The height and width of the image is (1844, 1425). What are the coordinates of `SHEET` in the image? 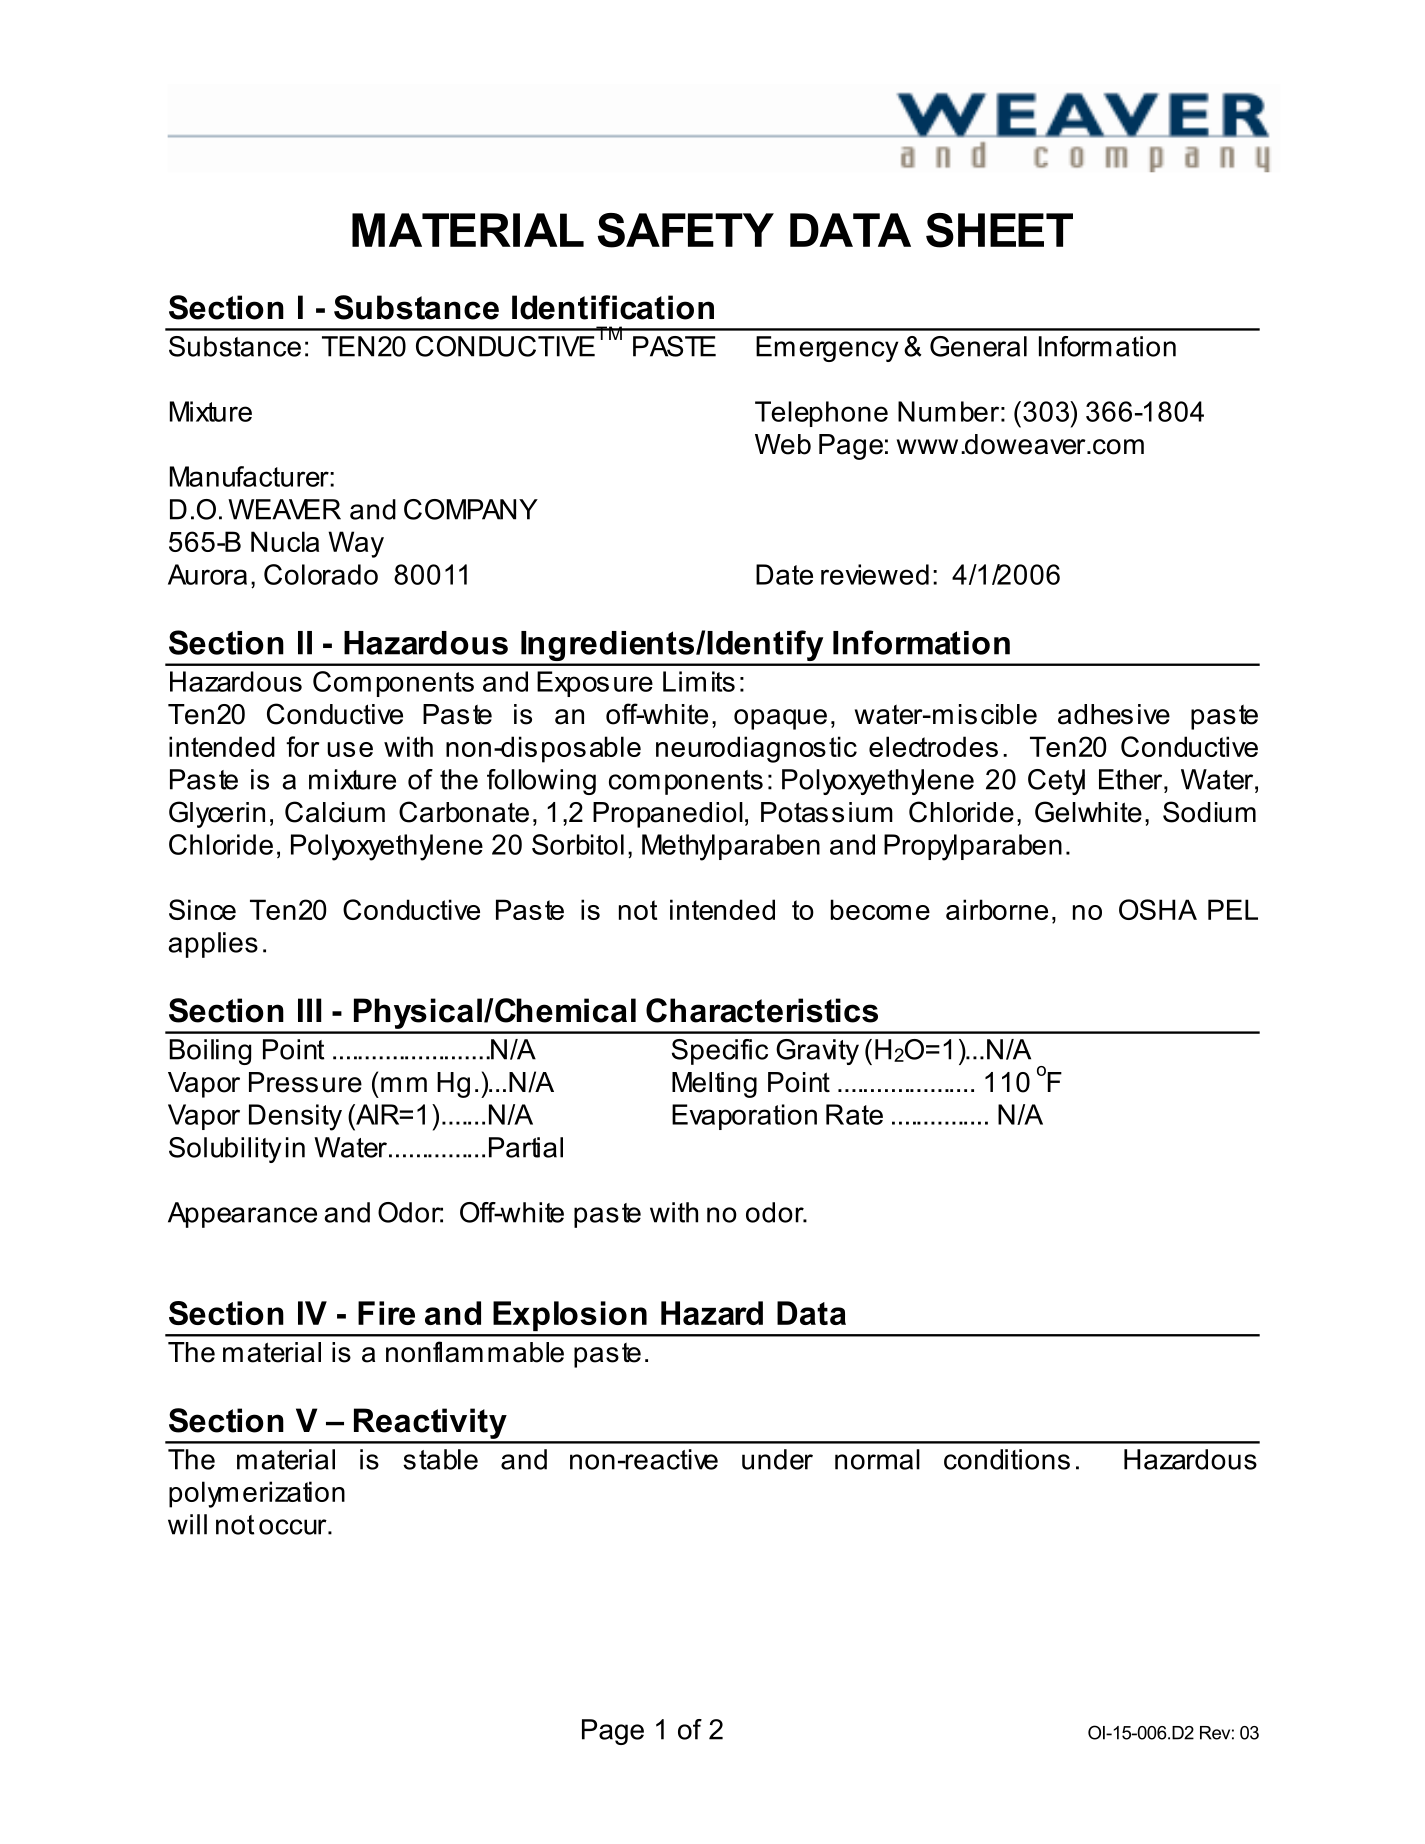 It's located at (999, 230).
